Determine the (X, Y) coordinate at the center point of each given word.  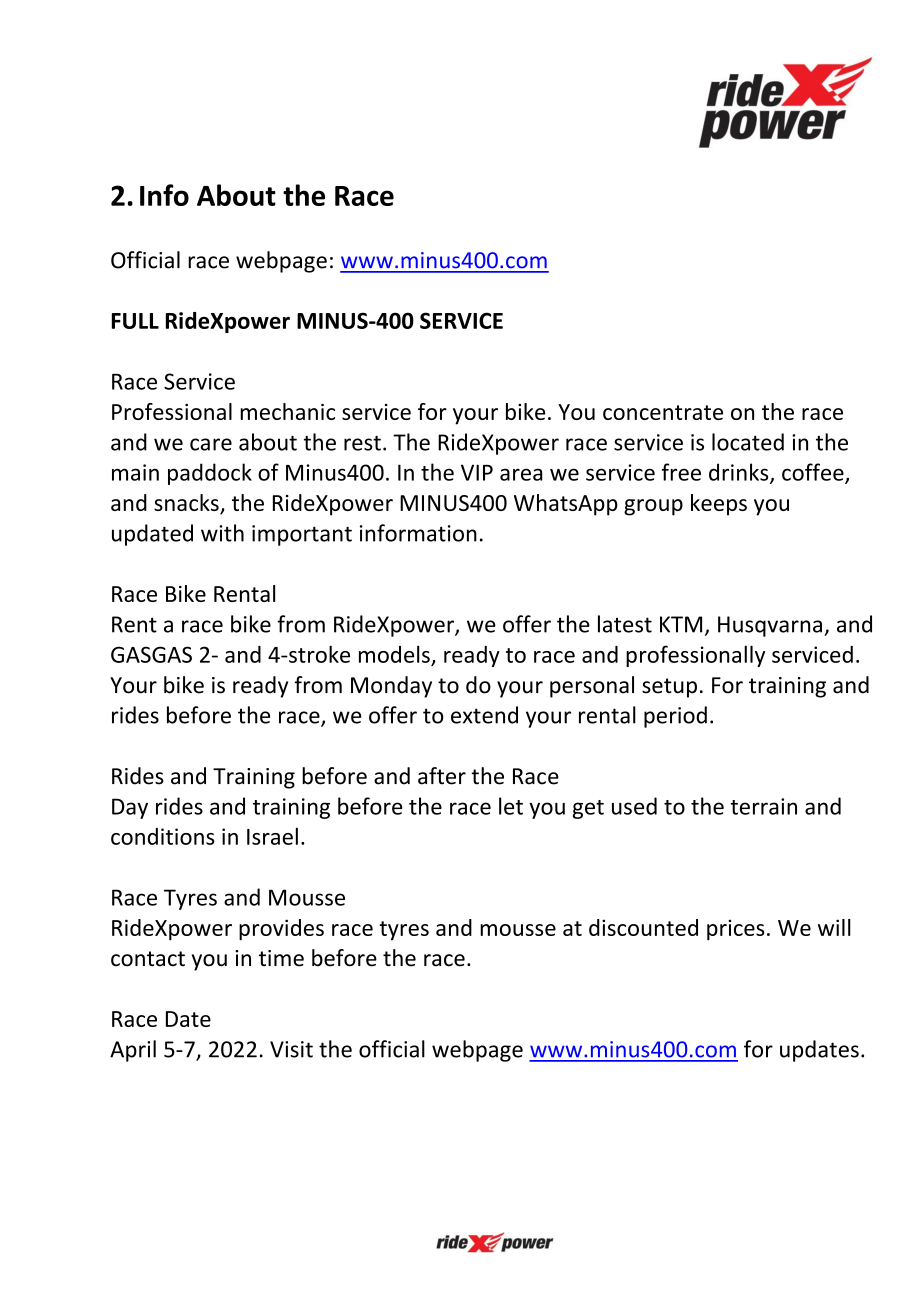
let (511, 806)
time (281, 958)
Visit (291, 1049)
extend (484, 715)
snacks (187, 504)
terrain (764, 806)
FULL (135, 321)
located (748, 442)
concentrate (663, 412)
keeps (719, 505)
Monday (391, 687)
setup (669, 688)
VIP (477, 472)
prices (736, 930)
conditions (163, 836)
